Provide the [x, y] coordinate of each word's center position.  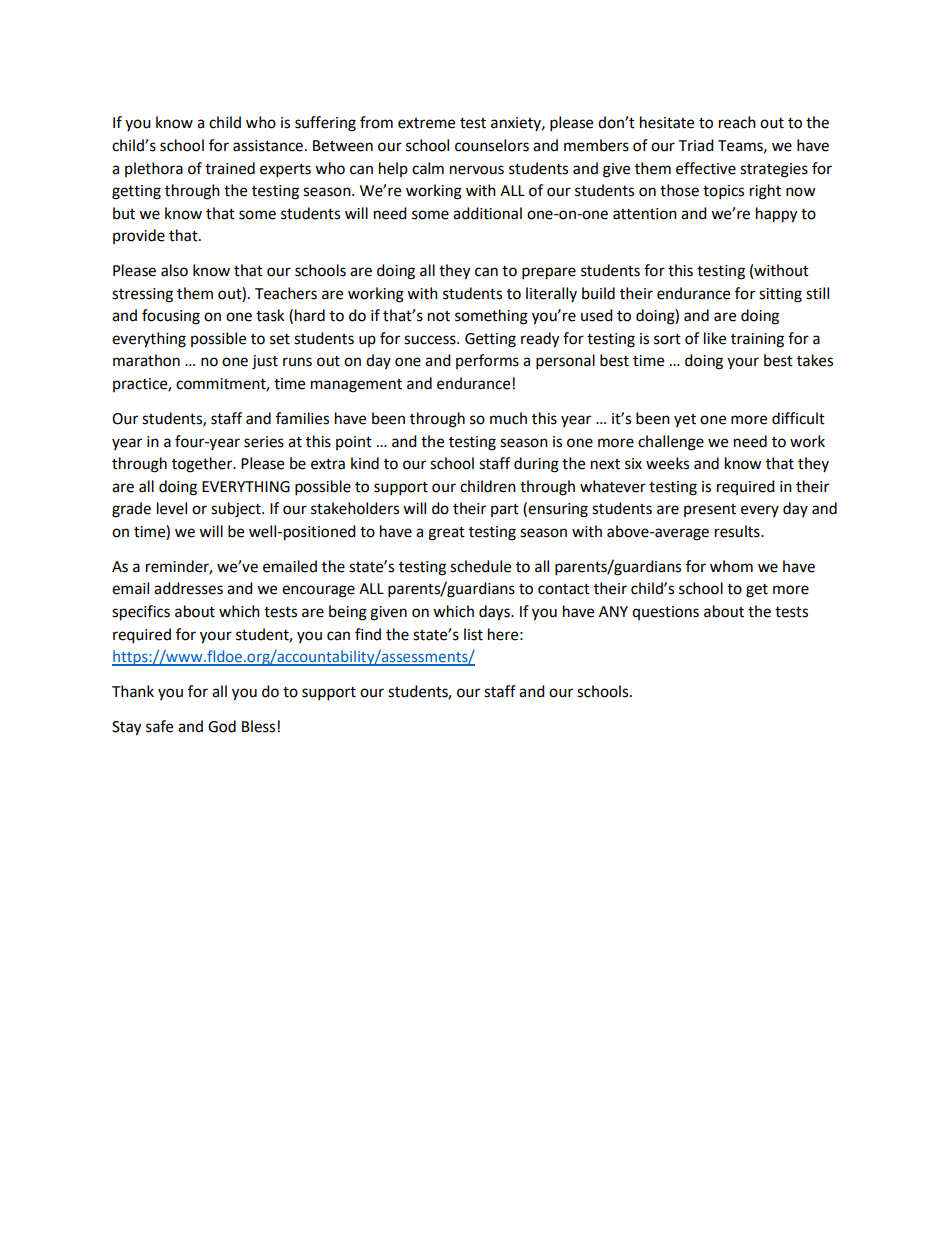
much [508, 418]
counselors [492, 145]
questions [665, 613]
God [222, 726]
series [264, 442]
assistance [268, 146]
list [473, 634]
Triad [696, 145]
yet [685, 420]
